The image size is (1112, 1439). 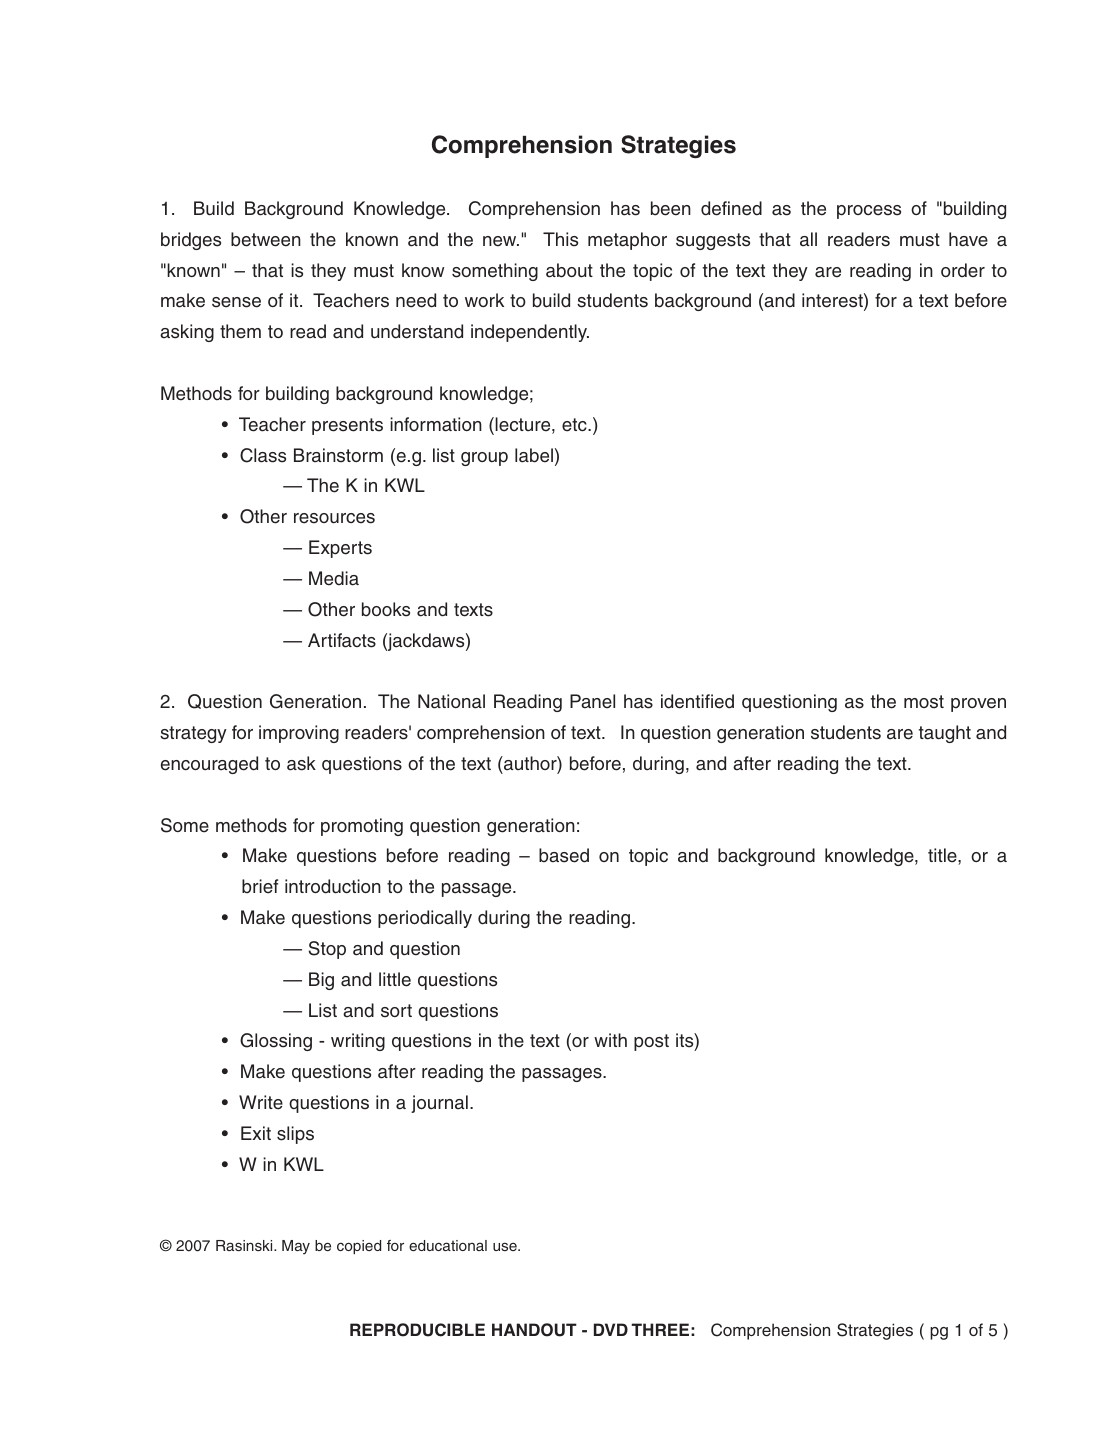 What do you see at coordinates (266, 239) in the image?
I see `between` at bounding box center [266, 239].
